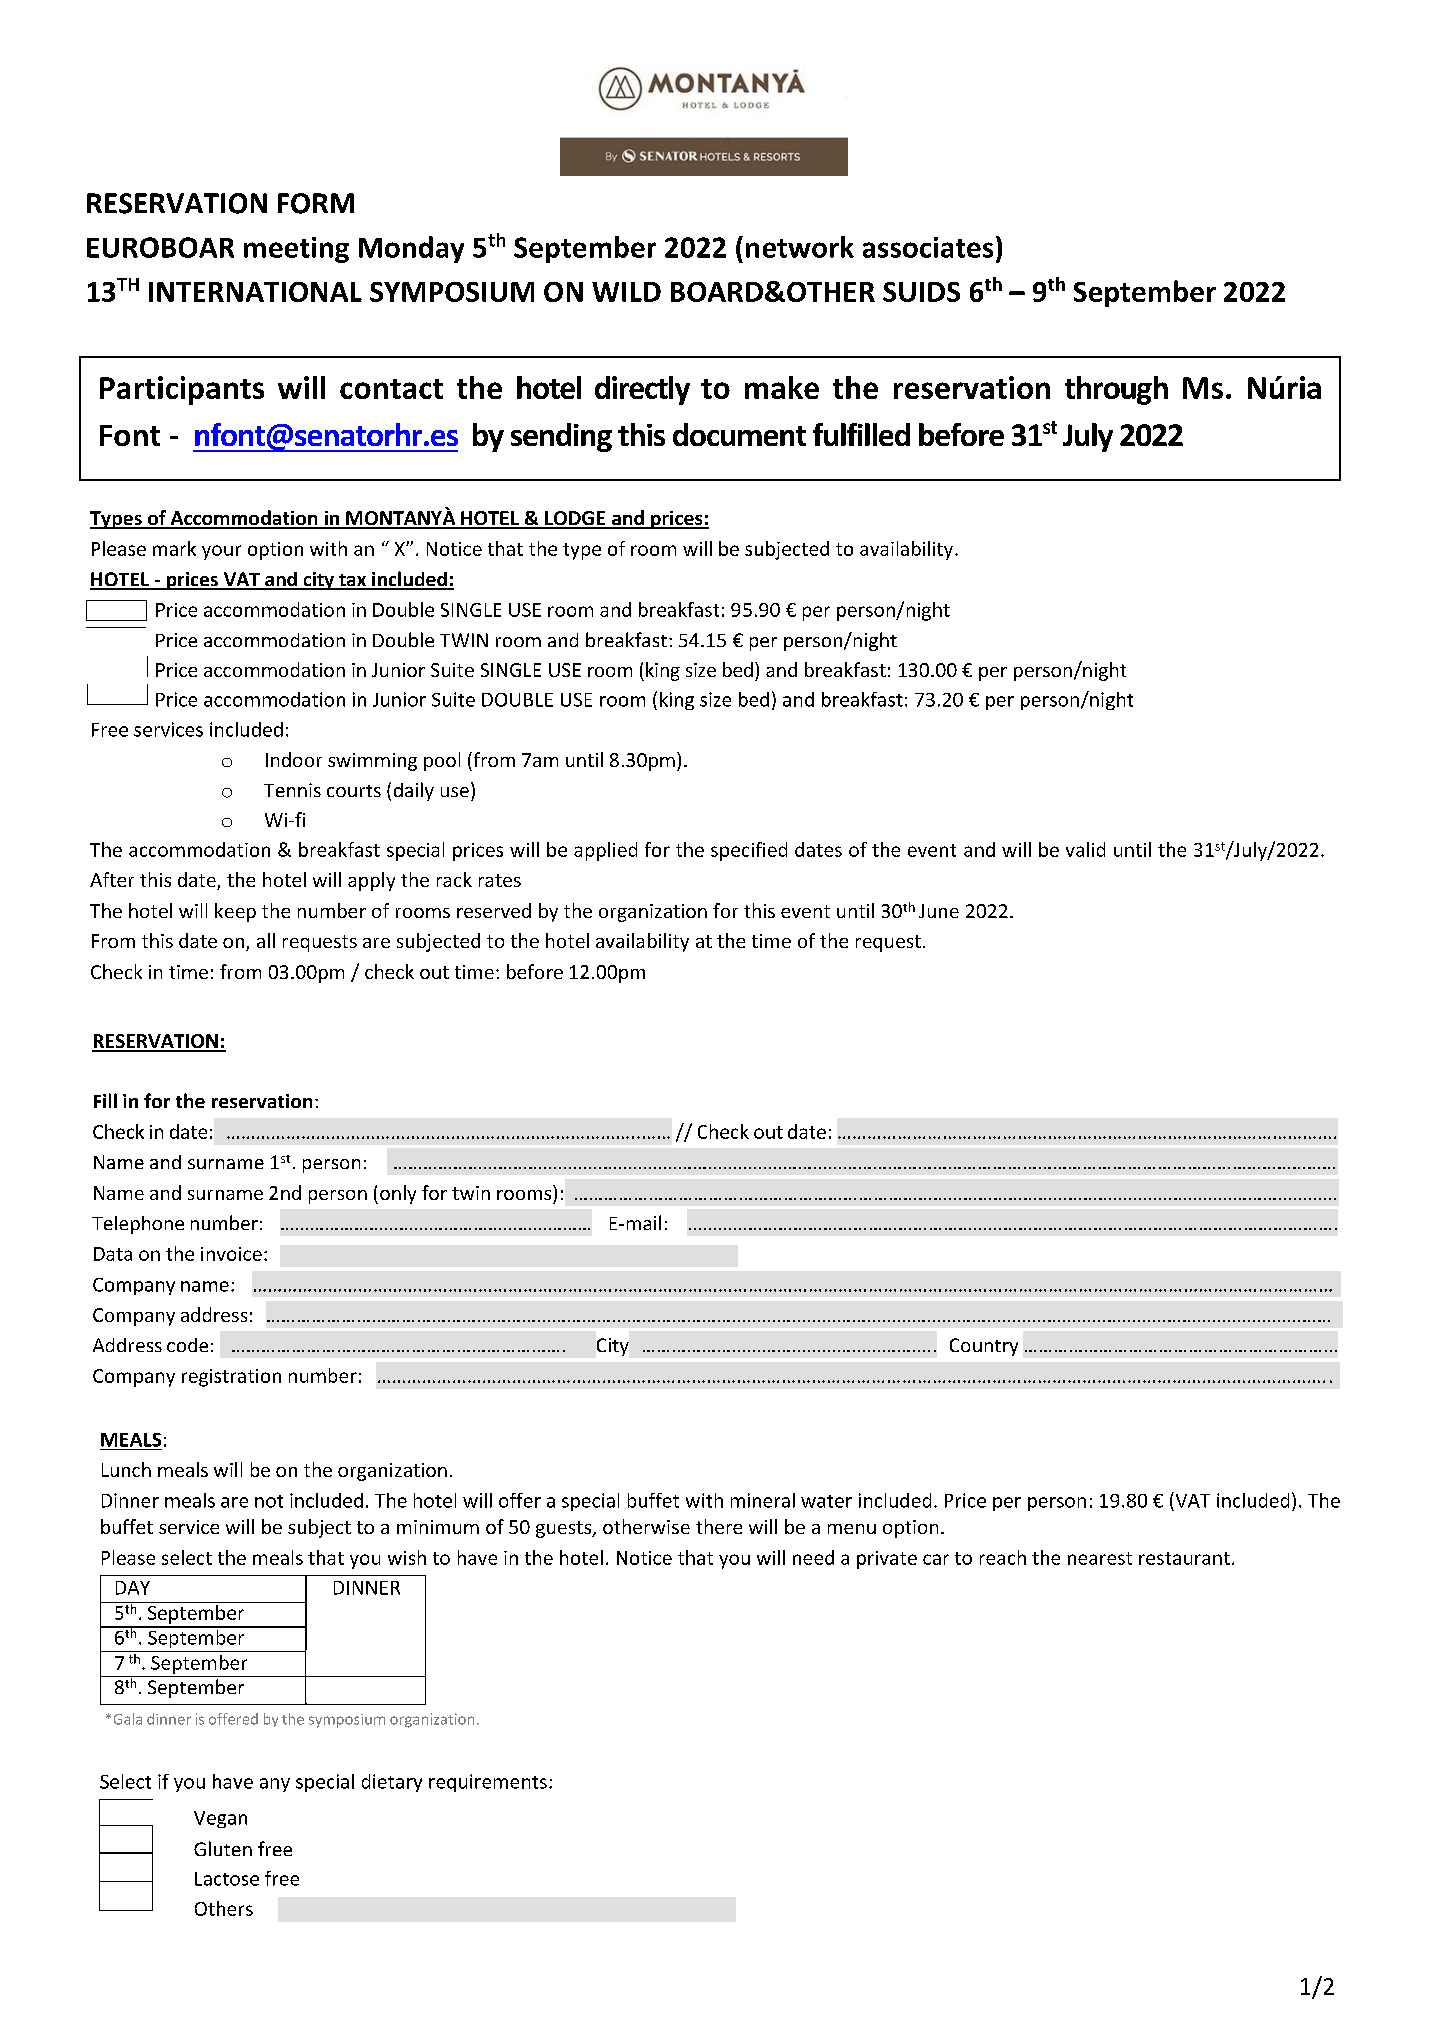 This image has height=2033, width=1438. I want to click on WILD, so click(626, 292).
